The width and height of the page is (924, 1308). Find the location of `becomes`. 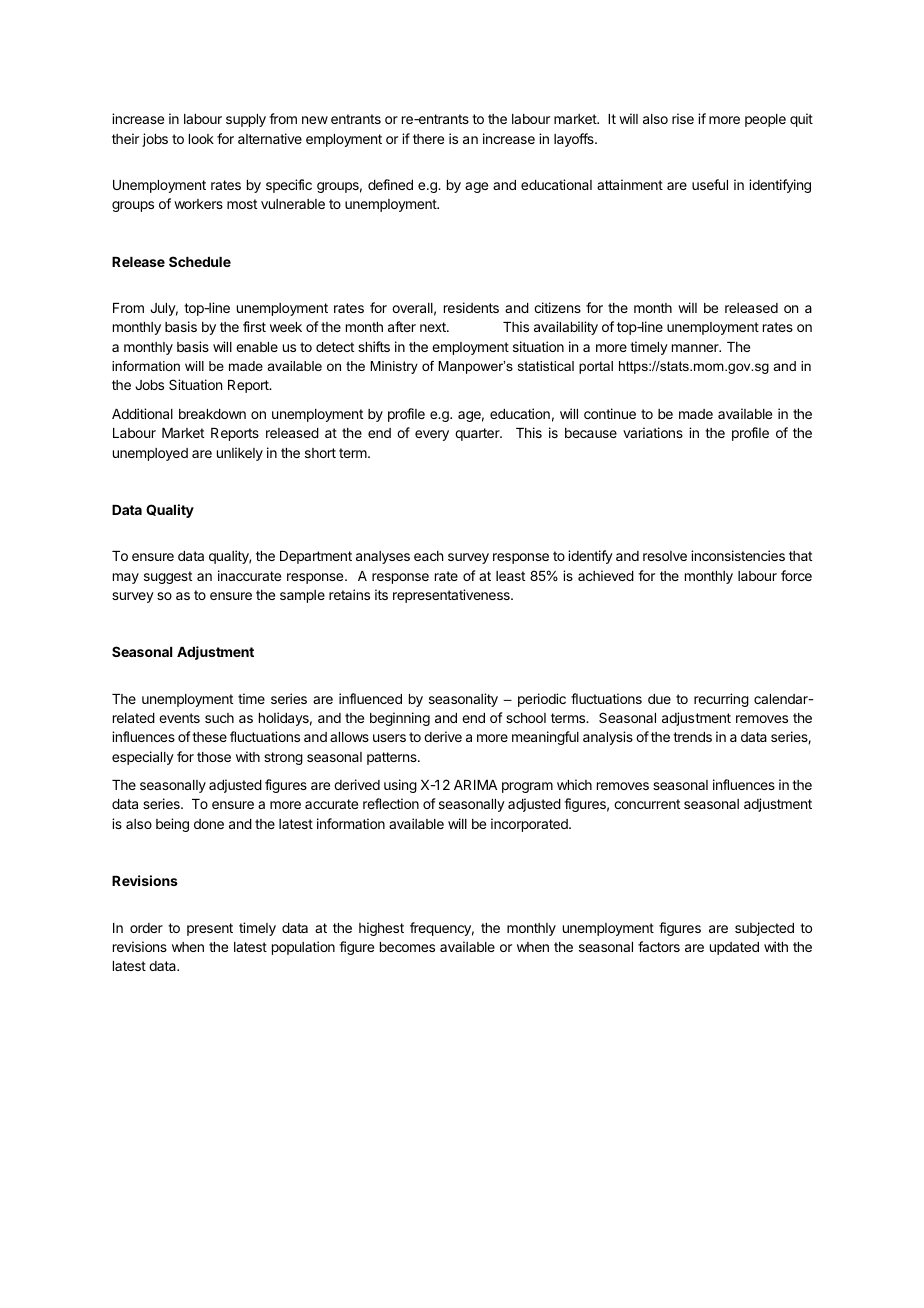

becomes is located at coordinates (407, 947).
